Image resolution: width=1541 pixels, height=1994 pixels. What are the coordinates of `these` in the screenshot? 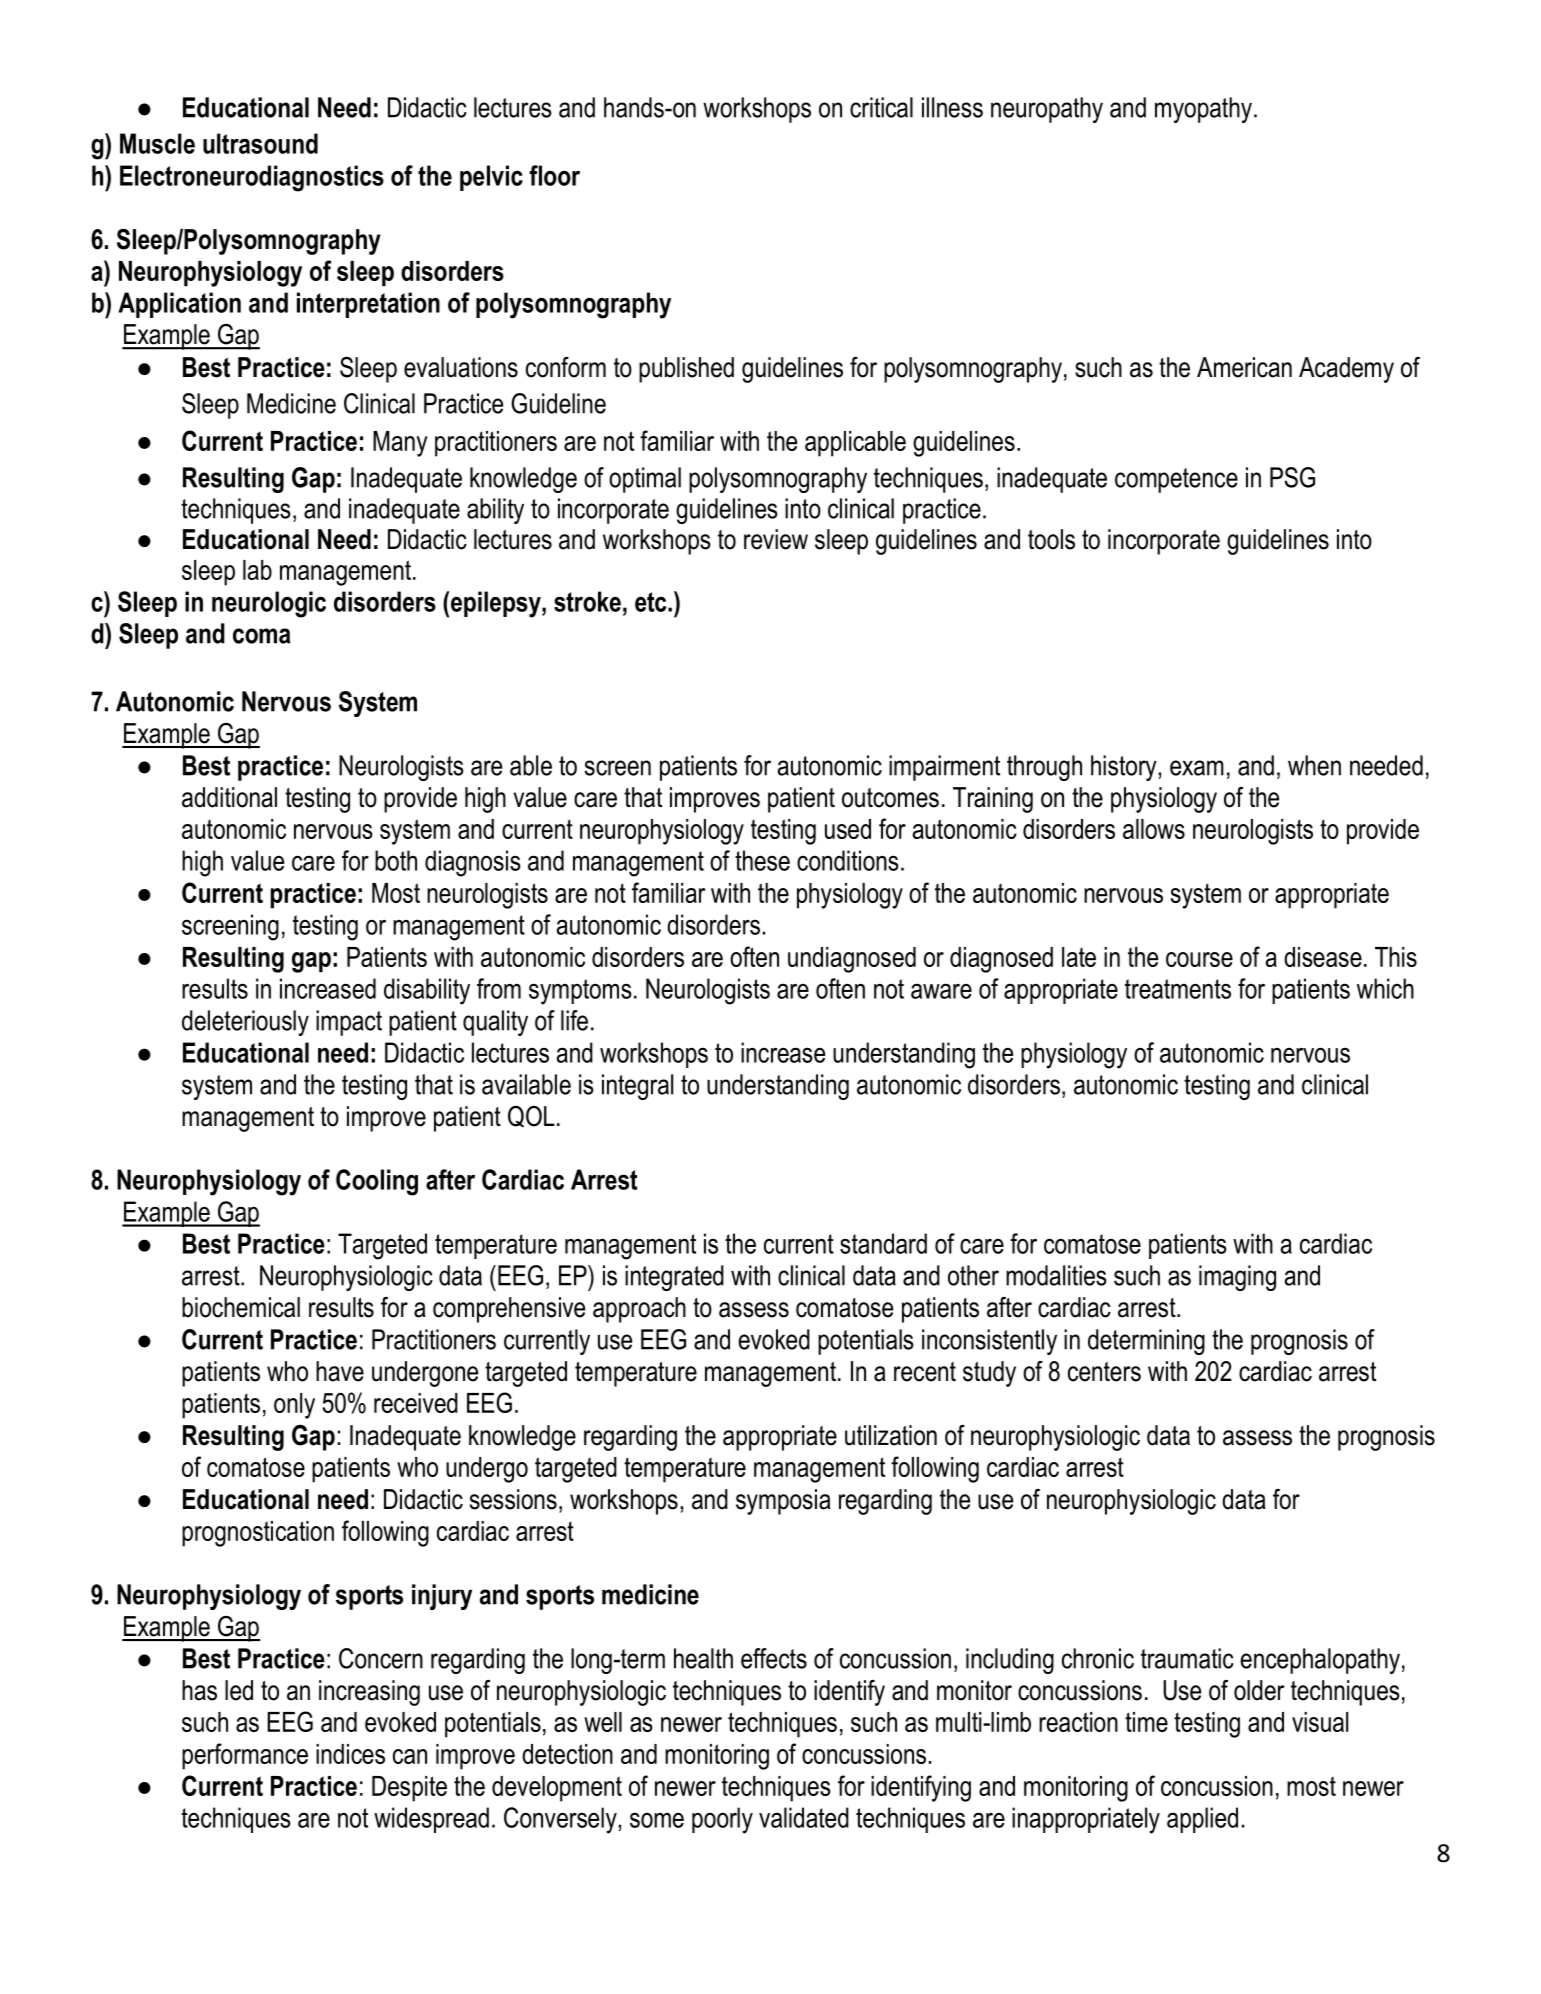 It's located at (762, 860).
